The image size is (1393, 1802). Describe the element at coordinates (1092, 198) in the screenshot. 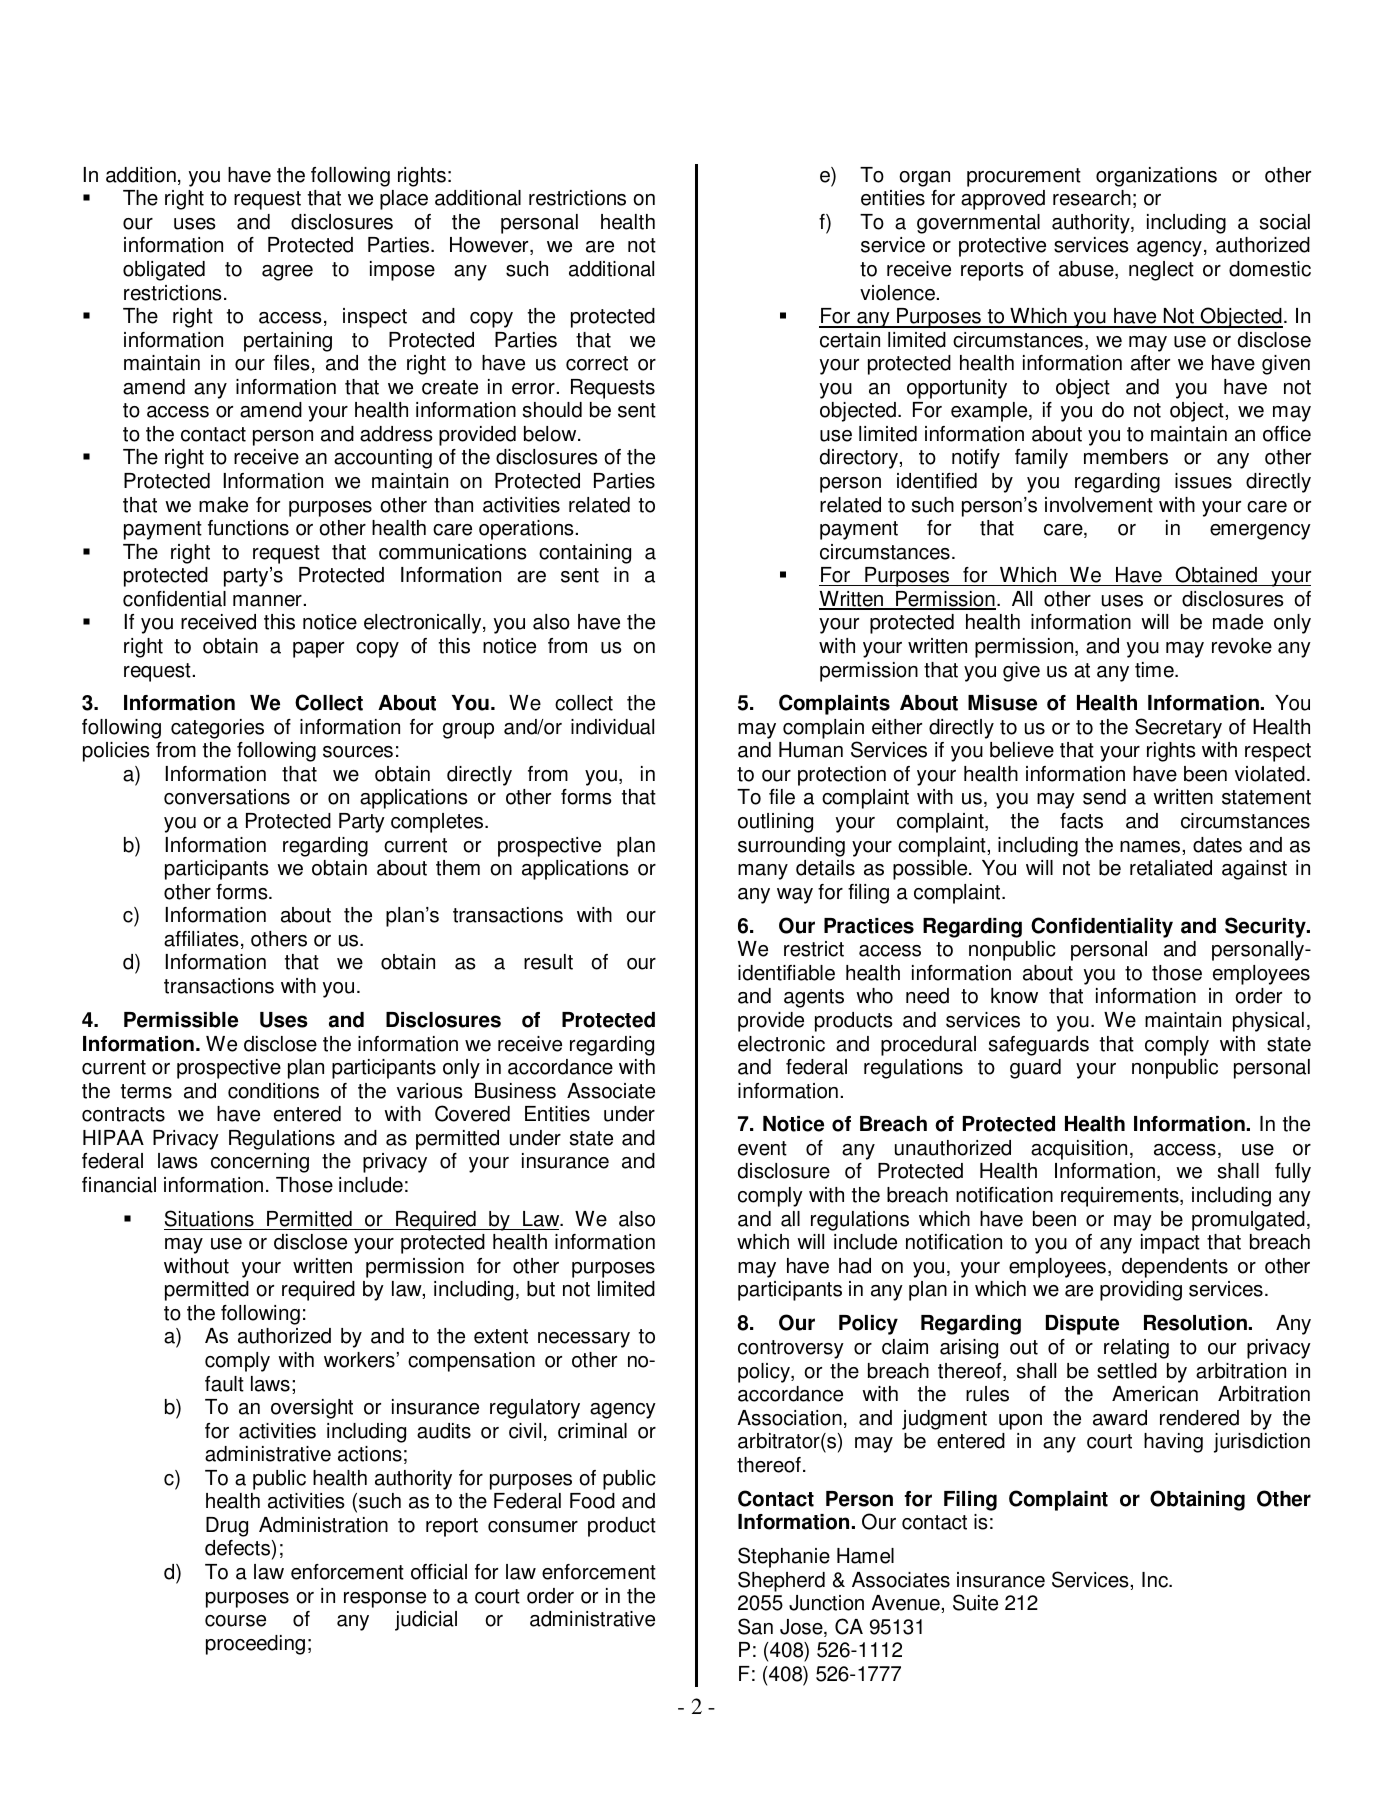

I see `research` at that location.
